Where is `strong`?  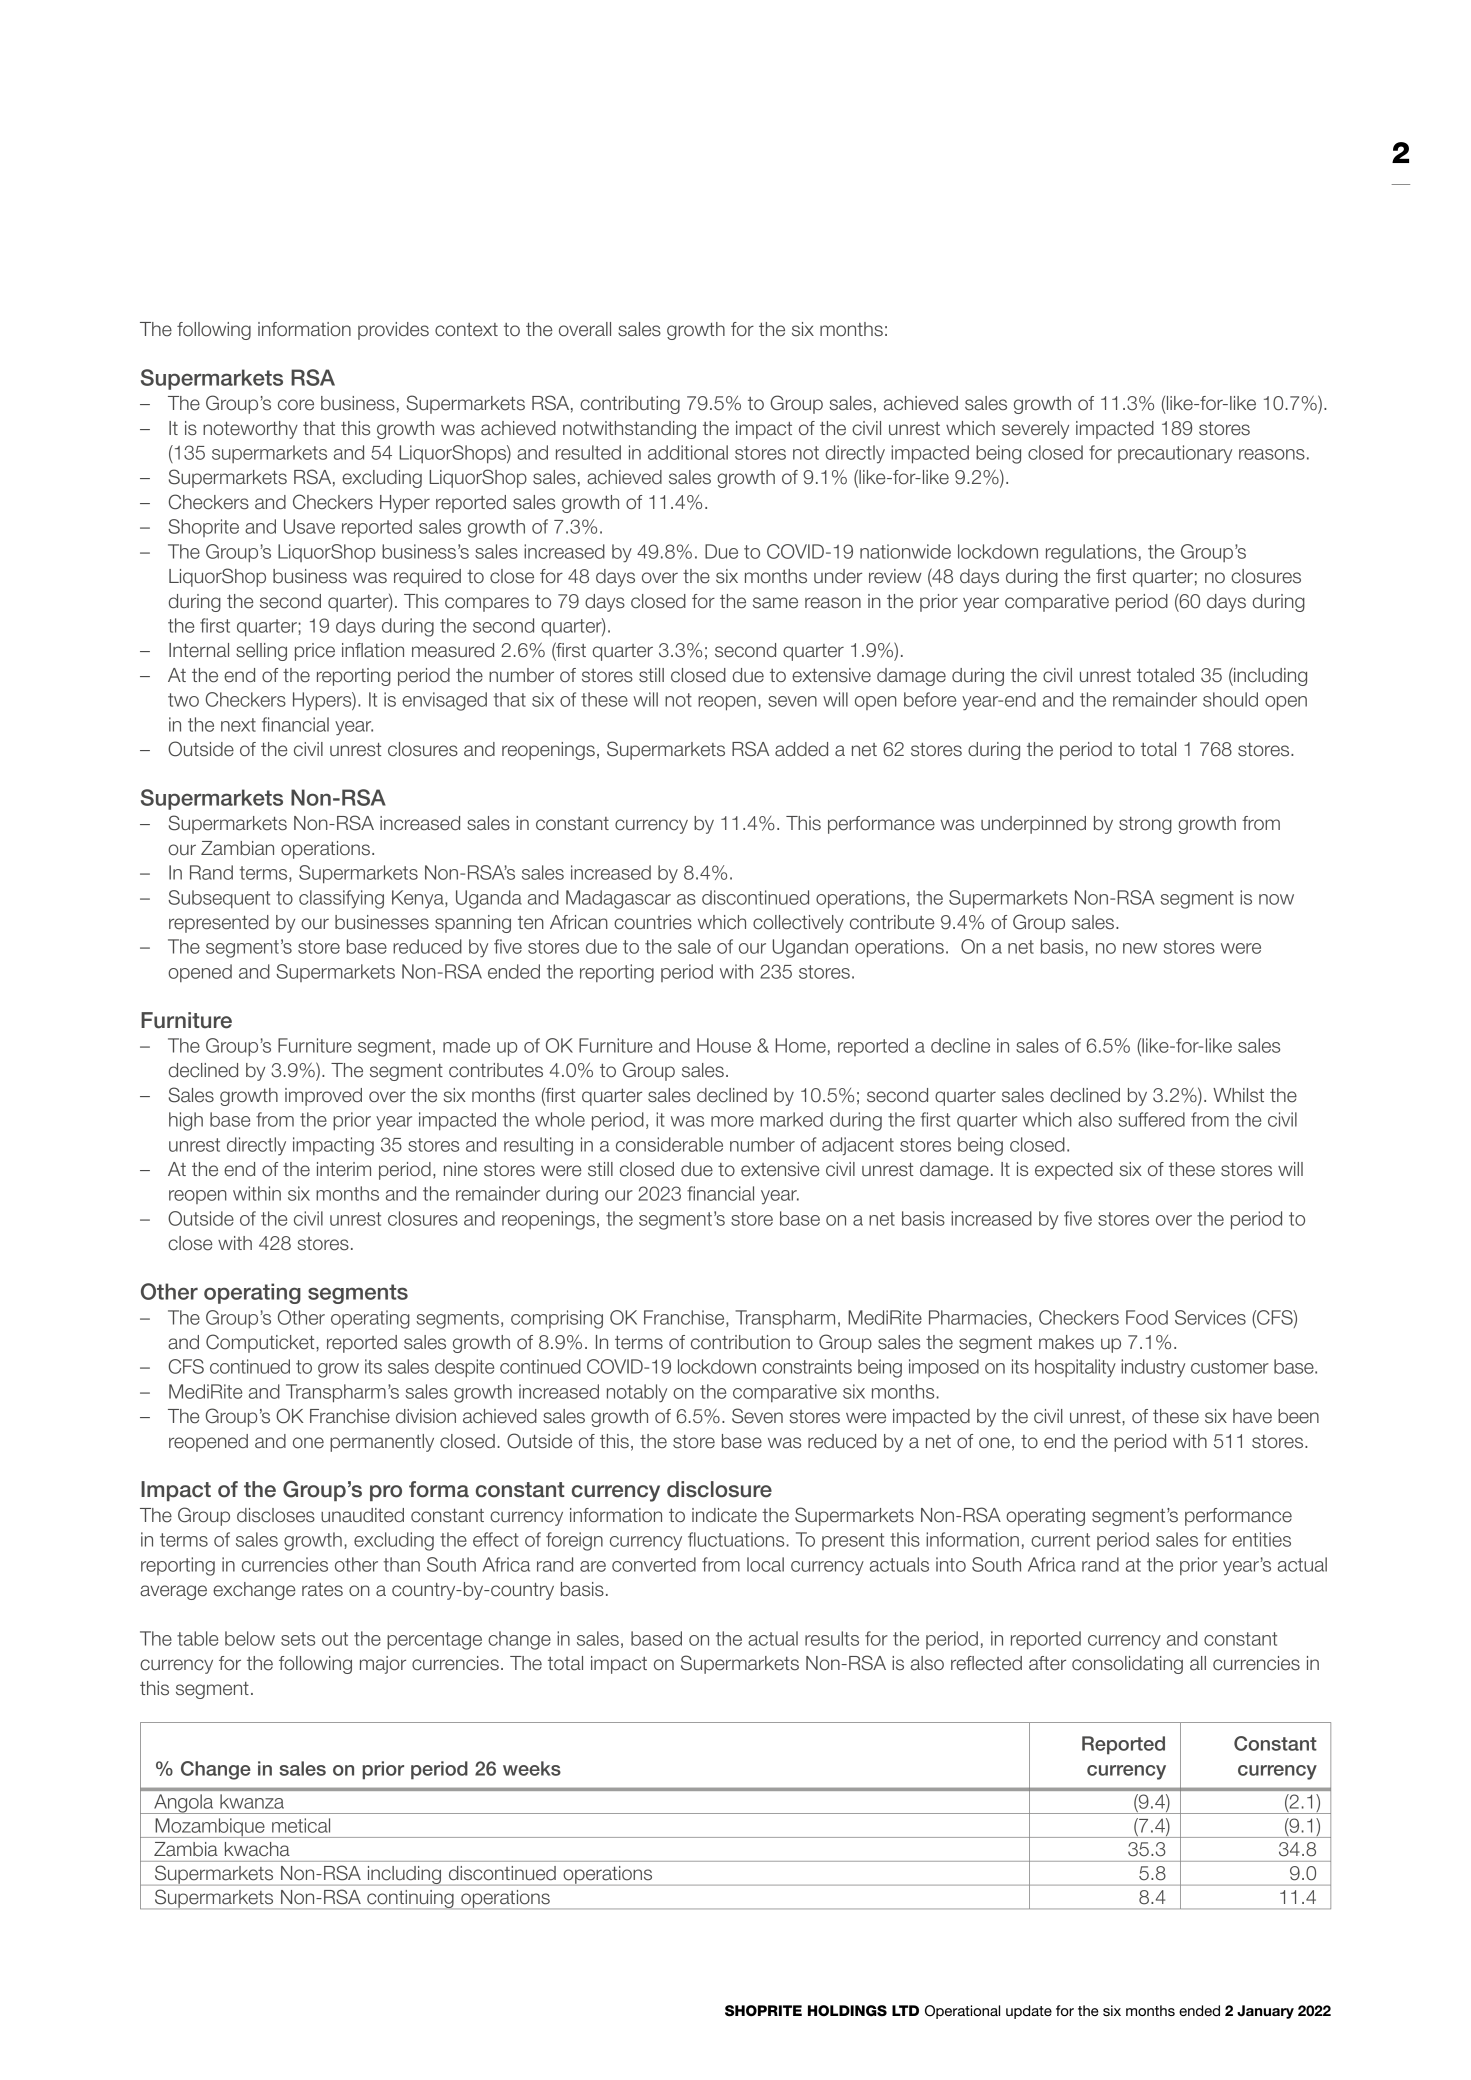 strong is located at coordinates (1145, 825).
